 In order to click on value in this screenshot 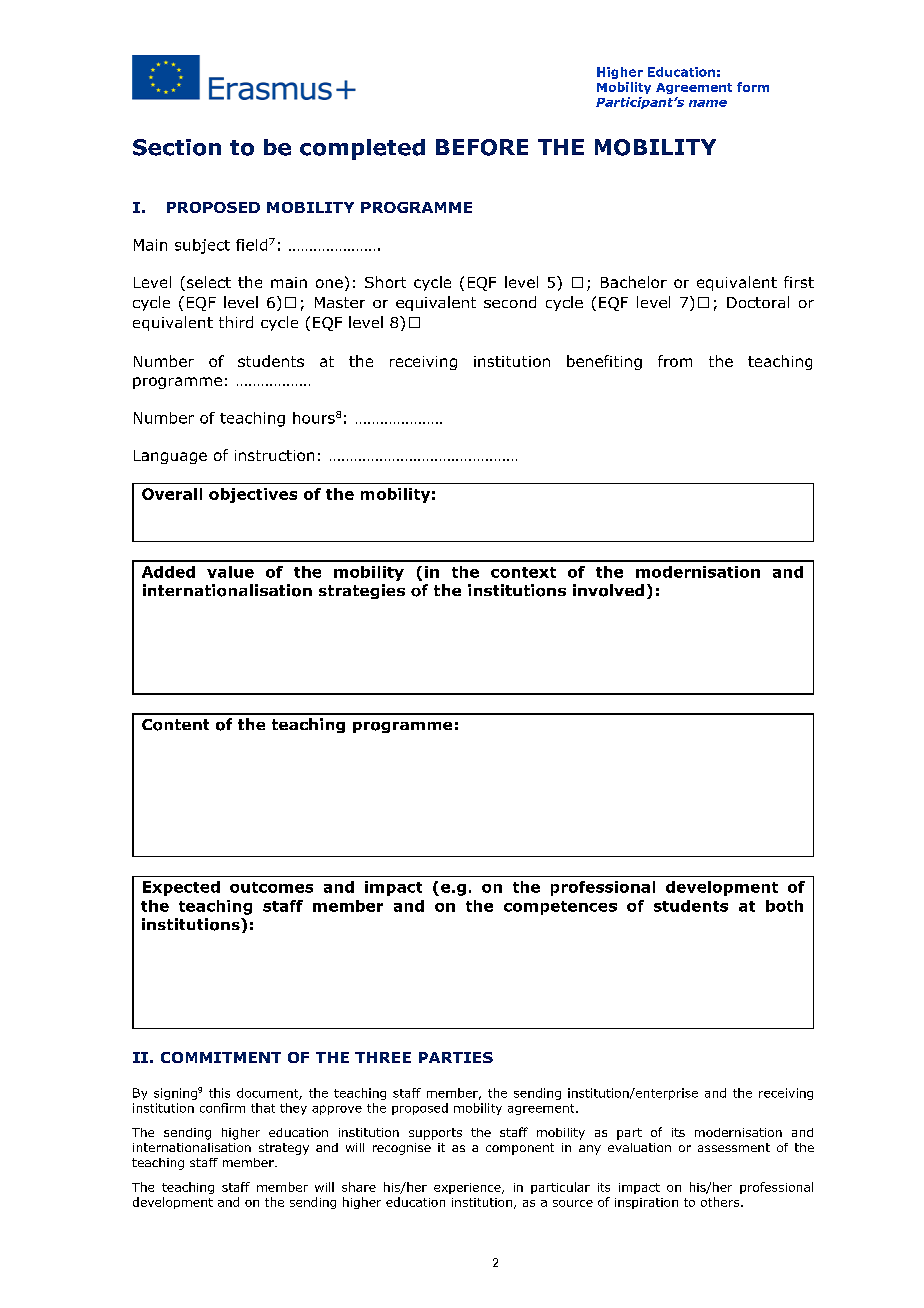, I will do `click(230, 572)`.
